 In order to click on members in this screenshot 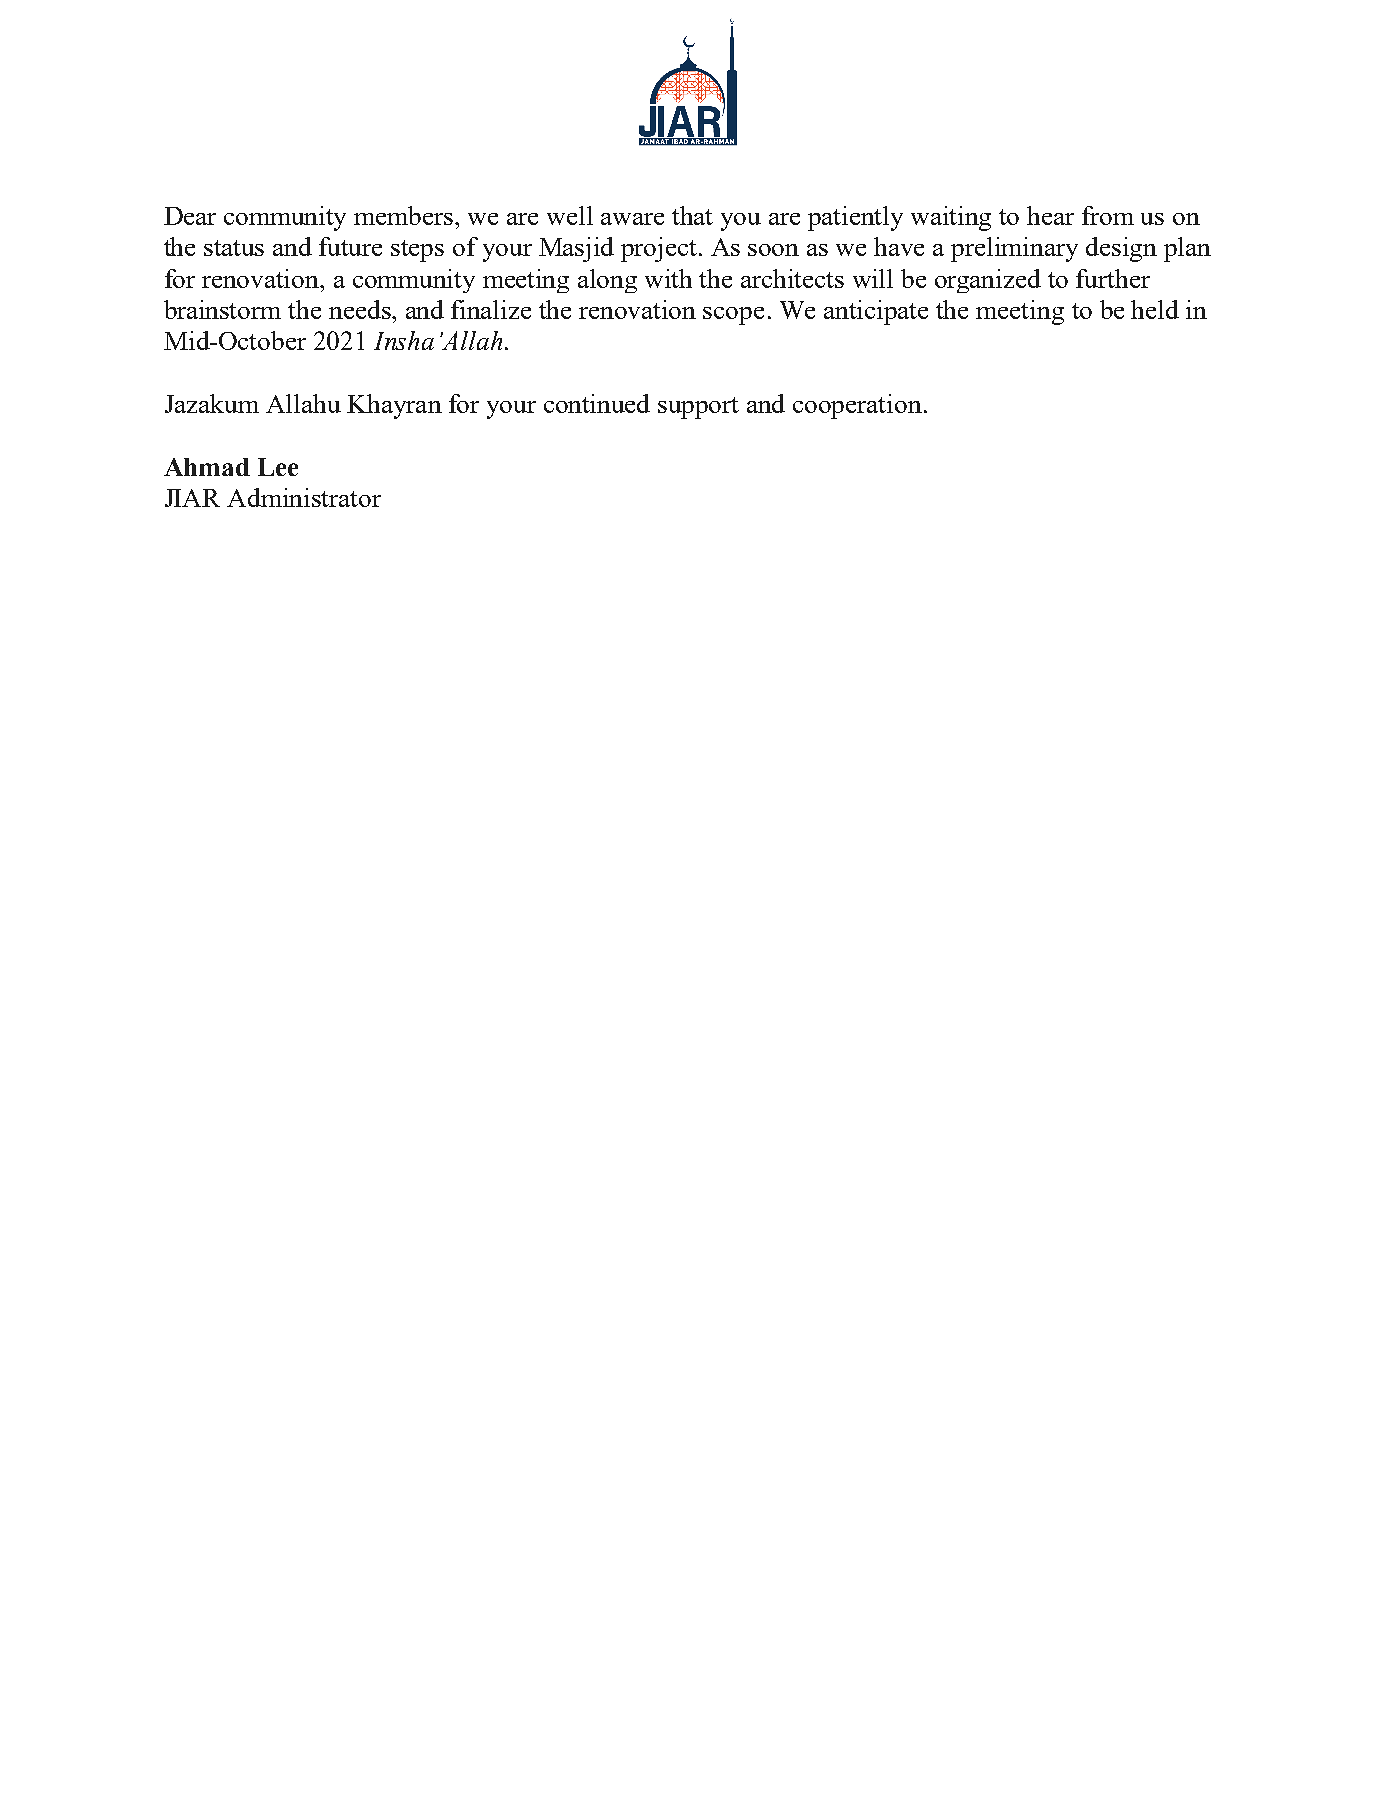, I will do `click(405, 215)`.
